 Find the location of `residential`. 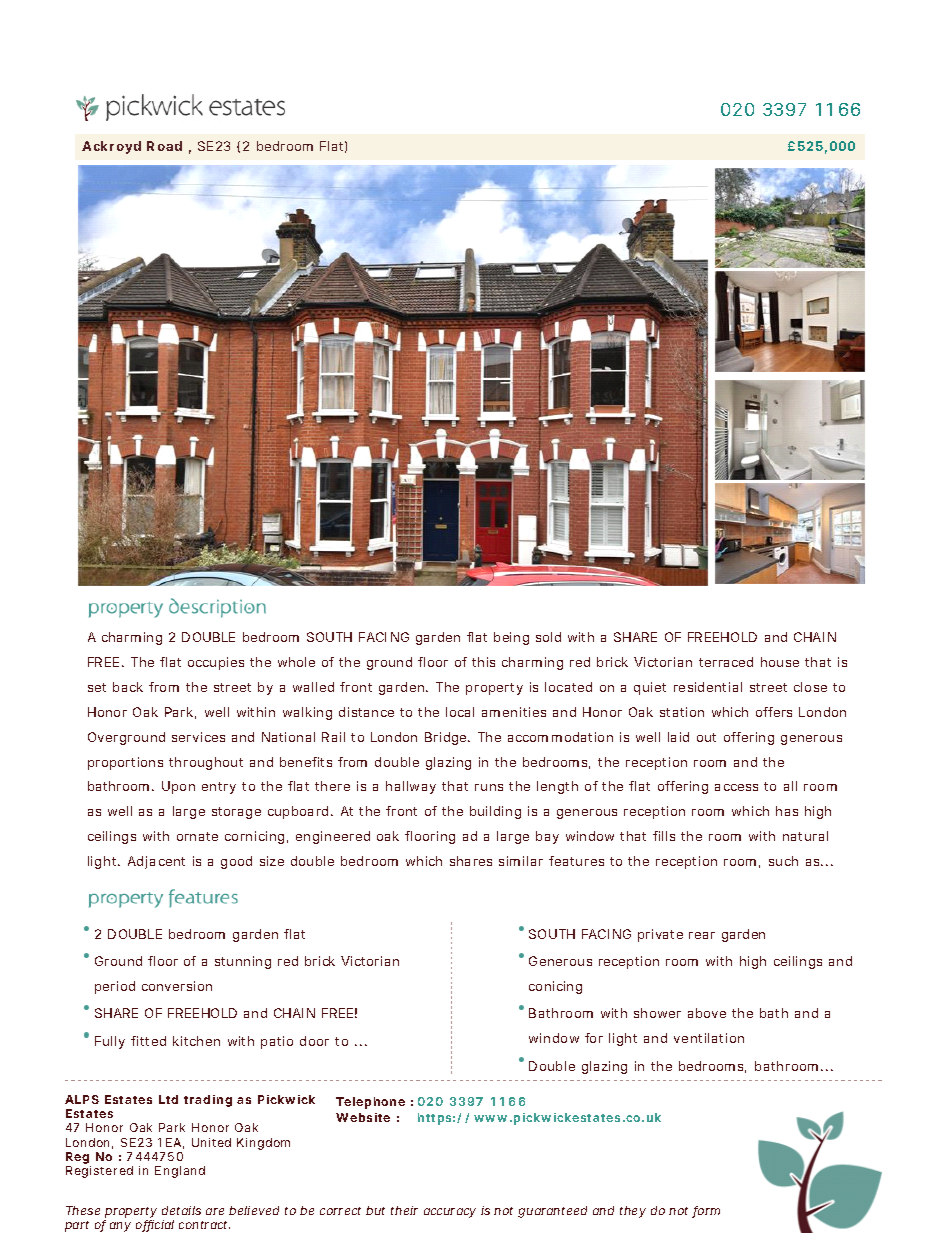

residential is located at coordinates (708, 687).
